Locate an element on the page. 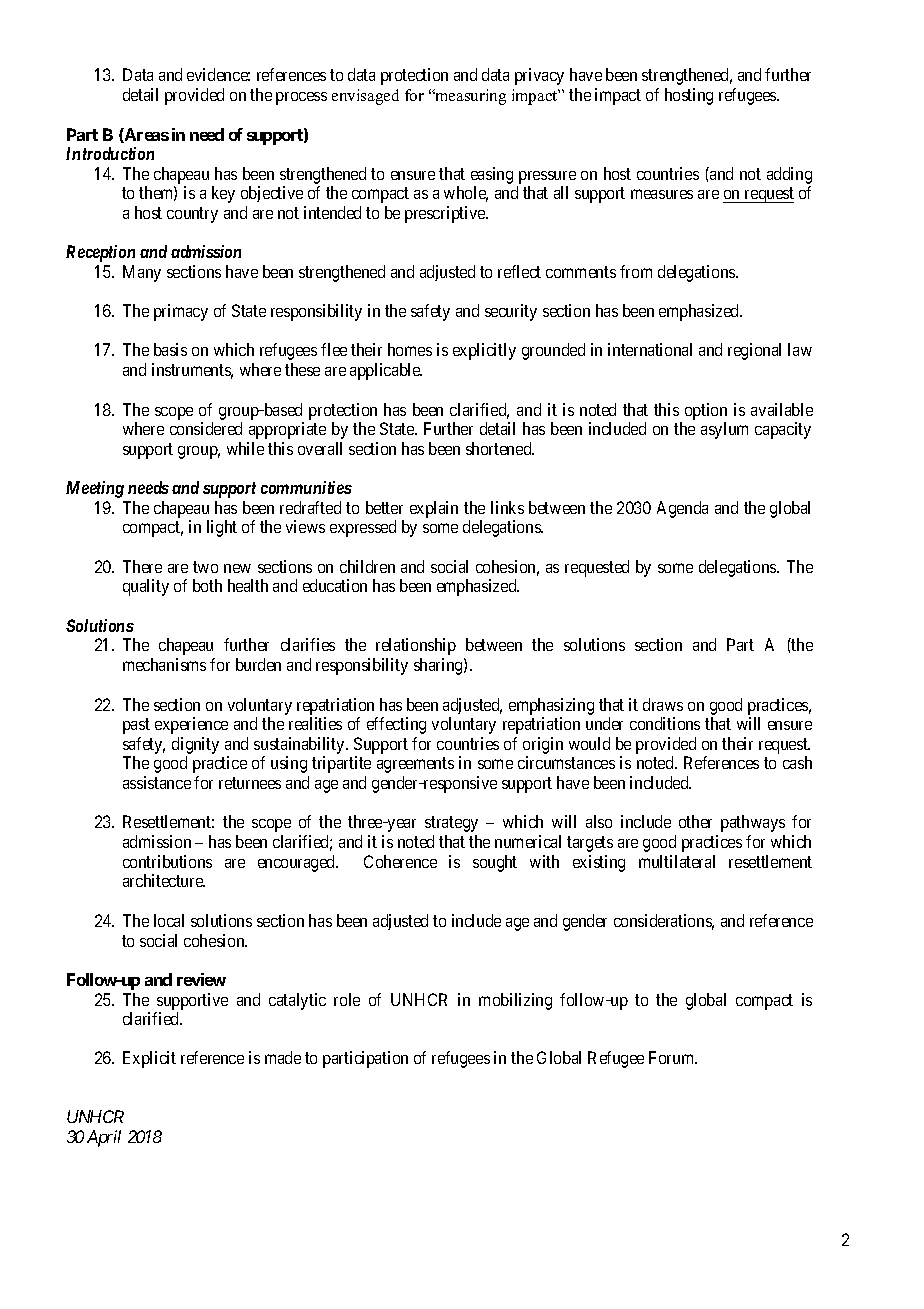 This page has width=924, height=1309. assistance is located at coordinates (157, 782).
